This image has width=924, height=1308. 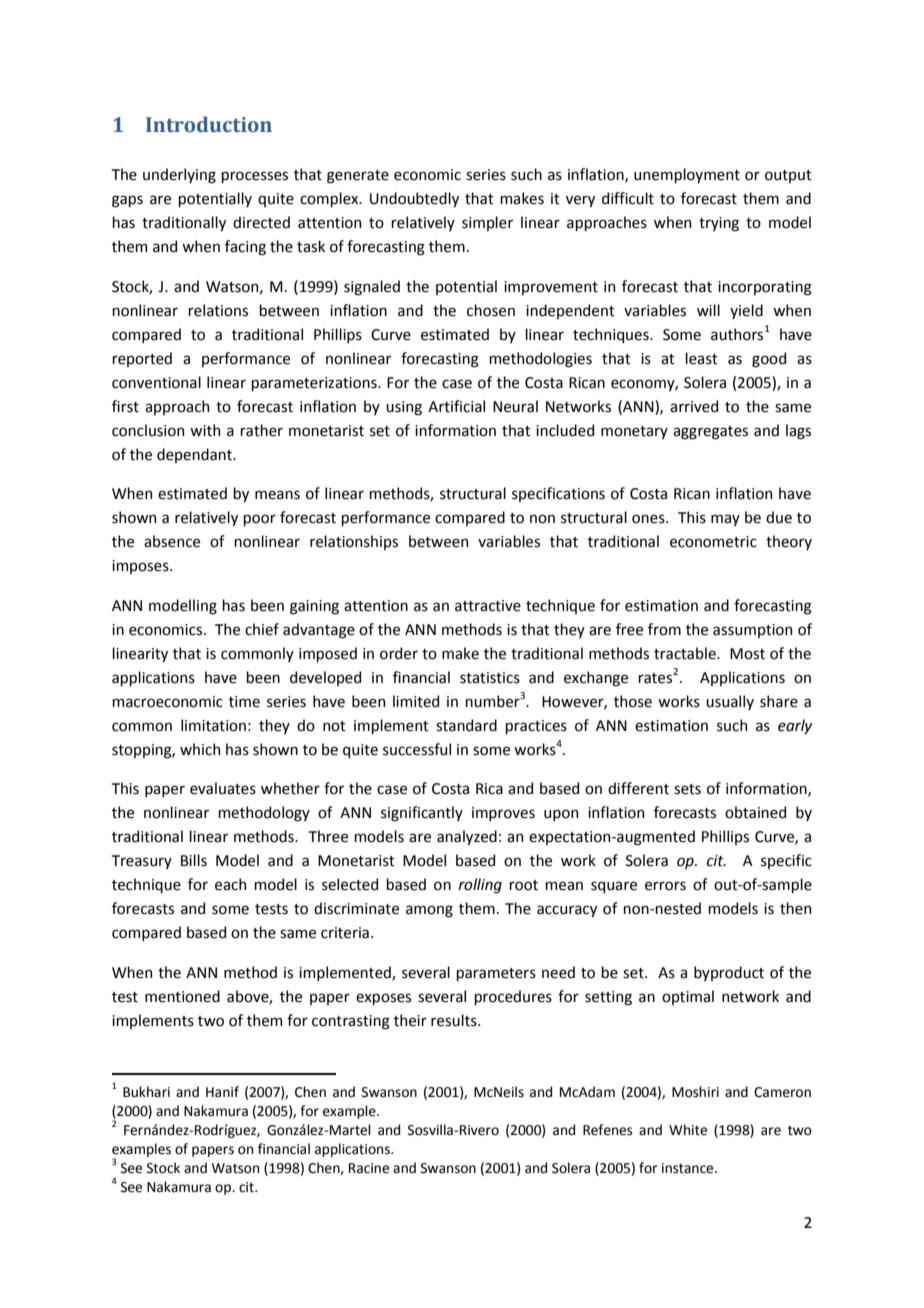 I want to click on Bukhari, so click(x=146, y=1092).
